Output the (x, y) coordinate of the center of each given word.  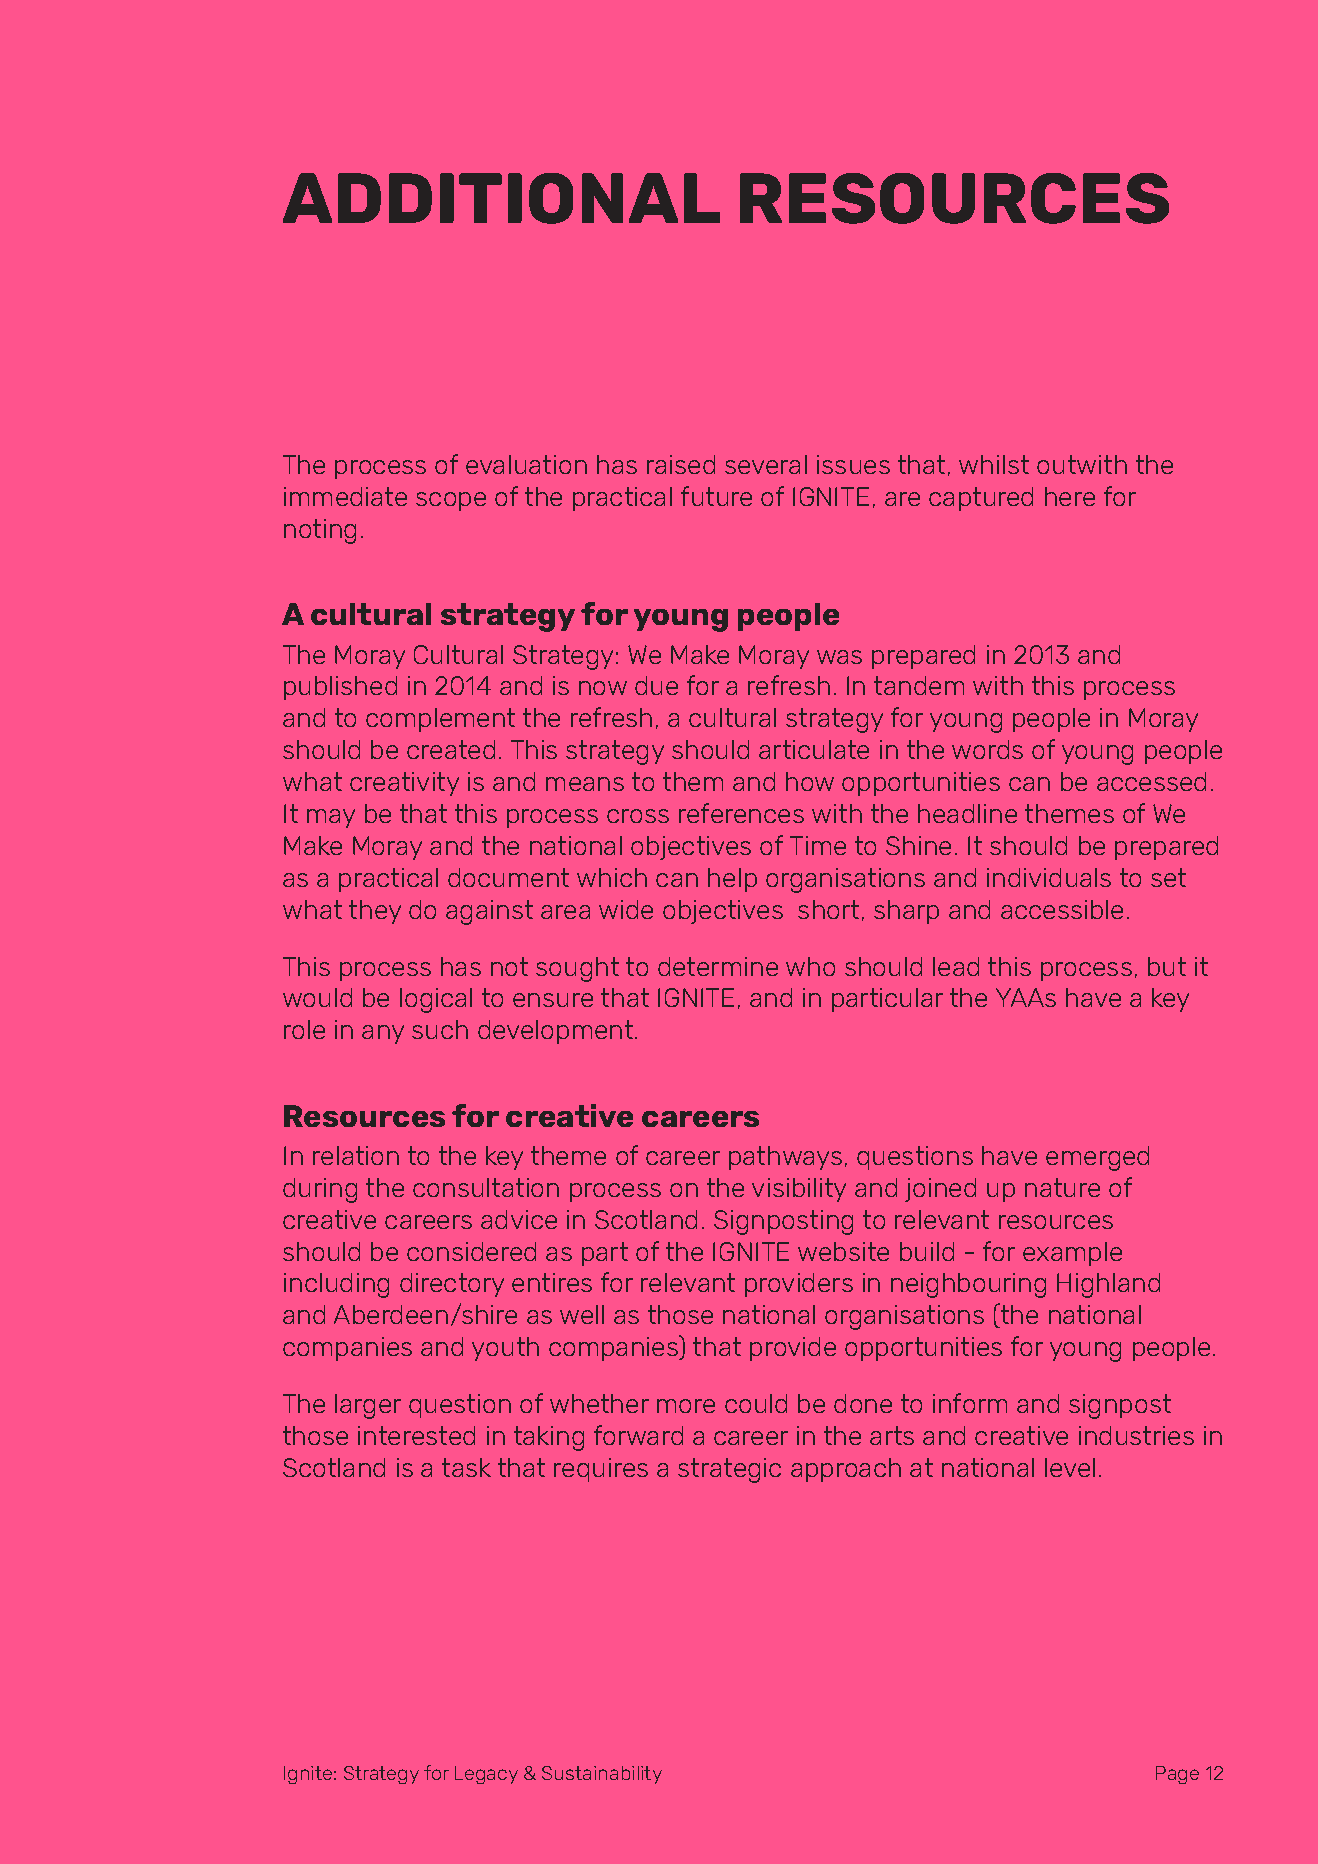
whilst (994, 464)
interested (416, 1435)
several (766, 464)
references (741, 813)
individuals (1049, 877)
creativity (404, 784)
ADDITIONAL (501, 198)
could (756, 1403)
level (1070, 1467)
